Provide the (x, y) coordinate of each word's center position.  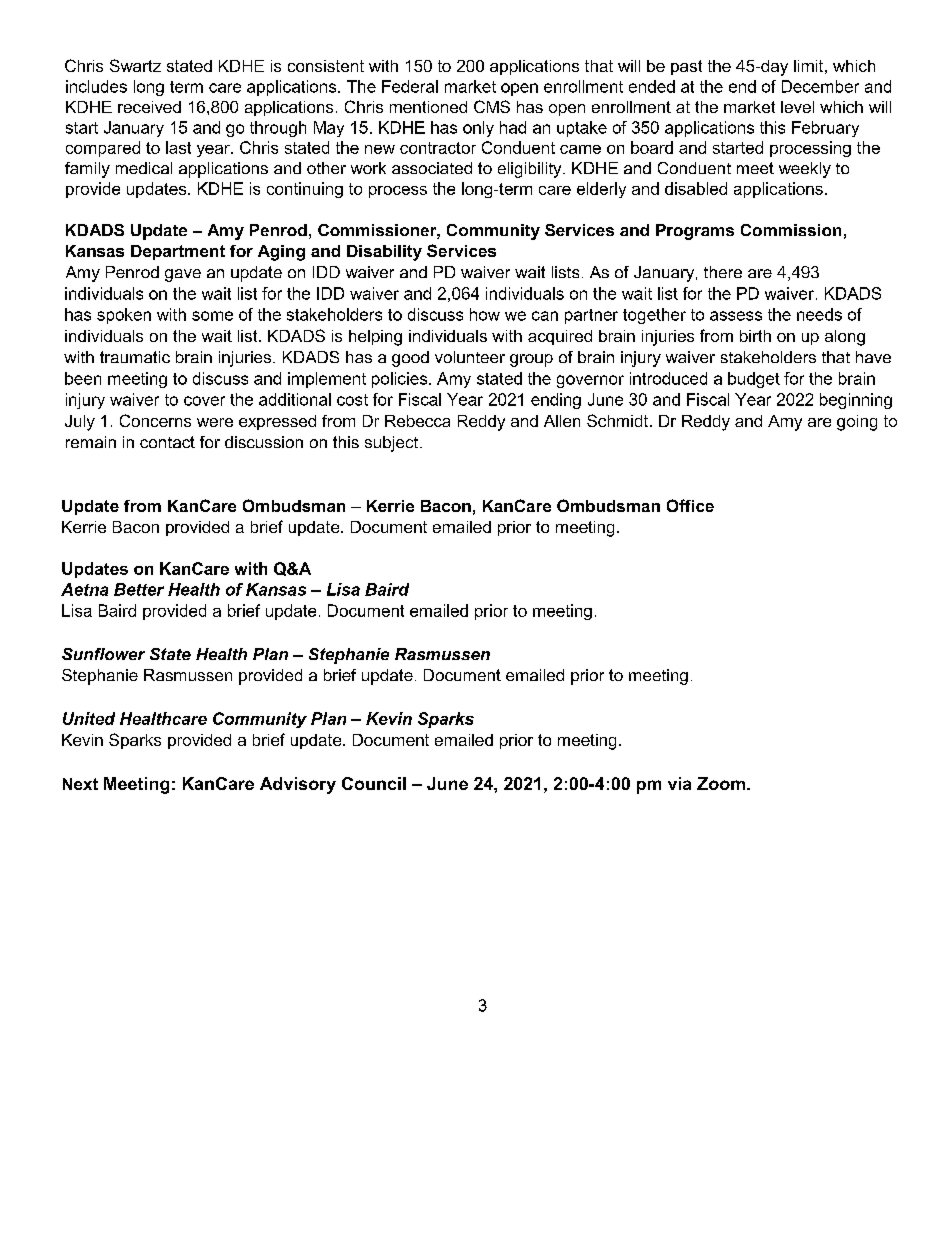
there (723, 272)
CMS (492, 106)
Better (139, 589)
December (820, 86)
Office (690, 505)
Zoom (721, 783)
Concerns (155, 420)
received (149, 107)
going (857, 423)
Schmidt (619, 420)
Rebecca (417, 421)
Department (178, 252)
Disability (384, 253)
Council (374, 783)
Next (80, 784)
